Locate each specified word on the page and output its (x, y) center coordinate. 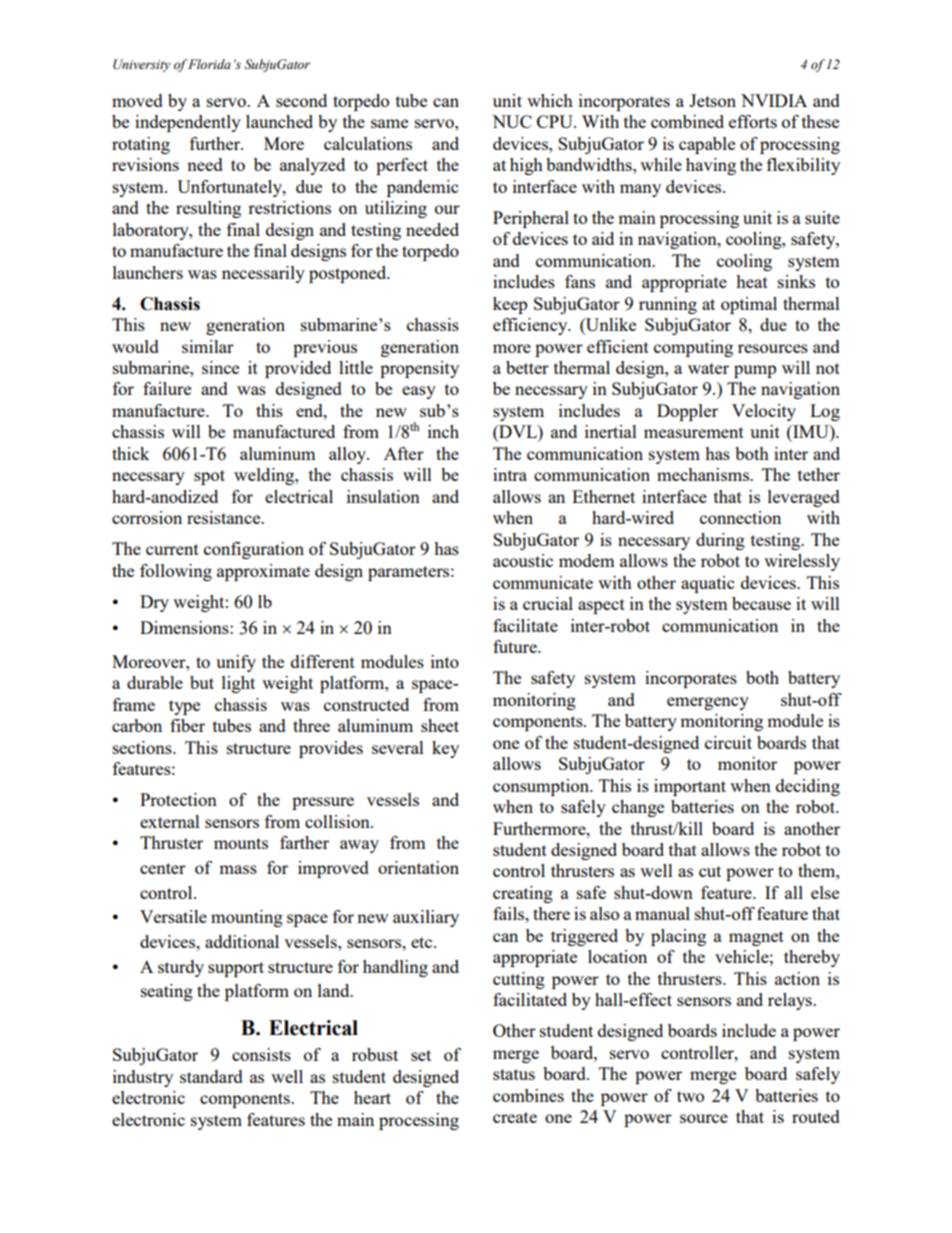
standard (211, 1076)
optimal (749, 305)
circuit (728, 742)
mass (238, 869)
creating (523, 894)
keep (510, 305)
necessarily (263, 274)
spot (209, 477)
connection (740, 517)
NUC (512, 121)
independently (188, 123)
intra (510, 474)
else (825, 892)
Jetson (712, 100)
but (202, 682)
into (445, 661)
